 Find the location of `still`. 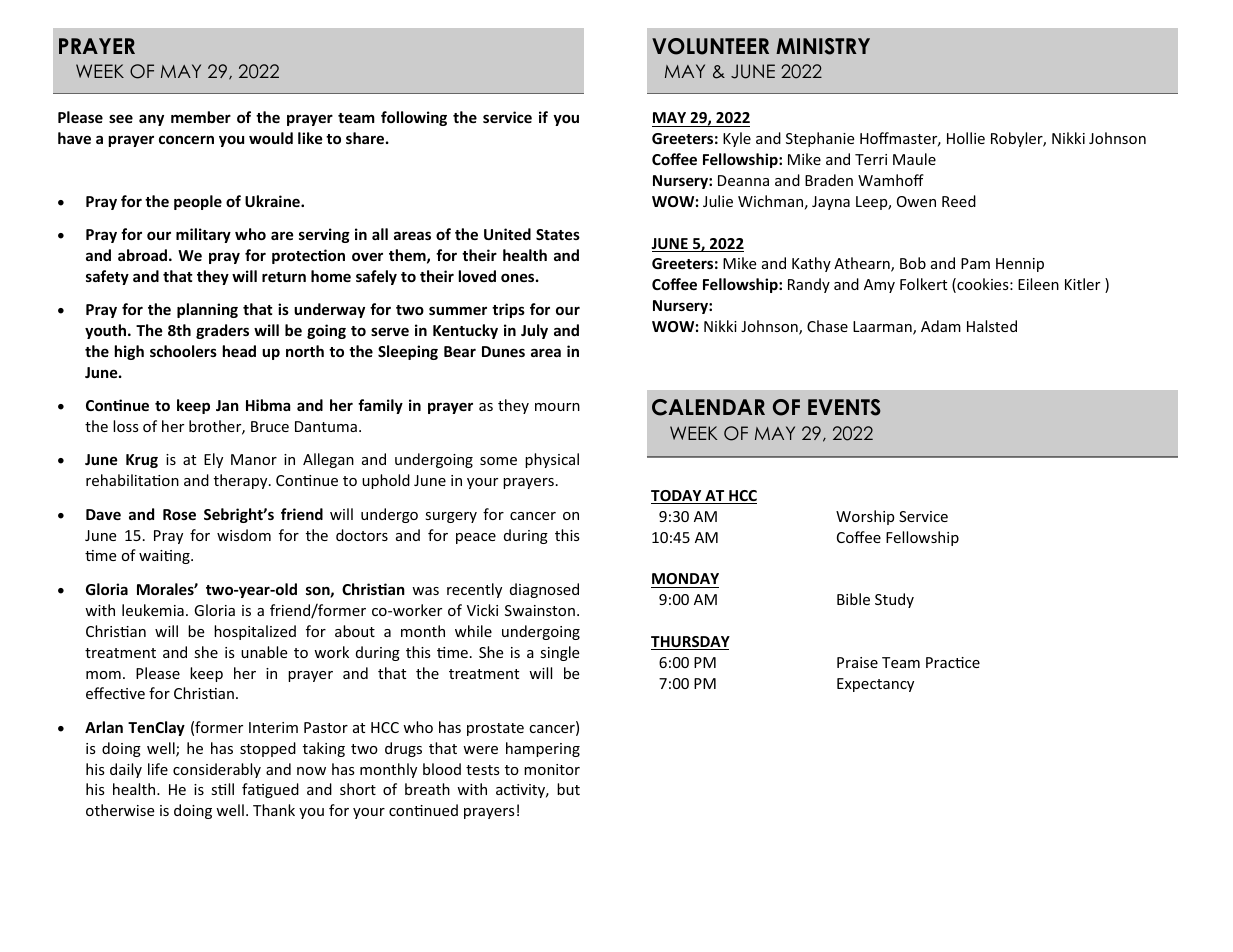

still is located at coordinates (222, 789).
